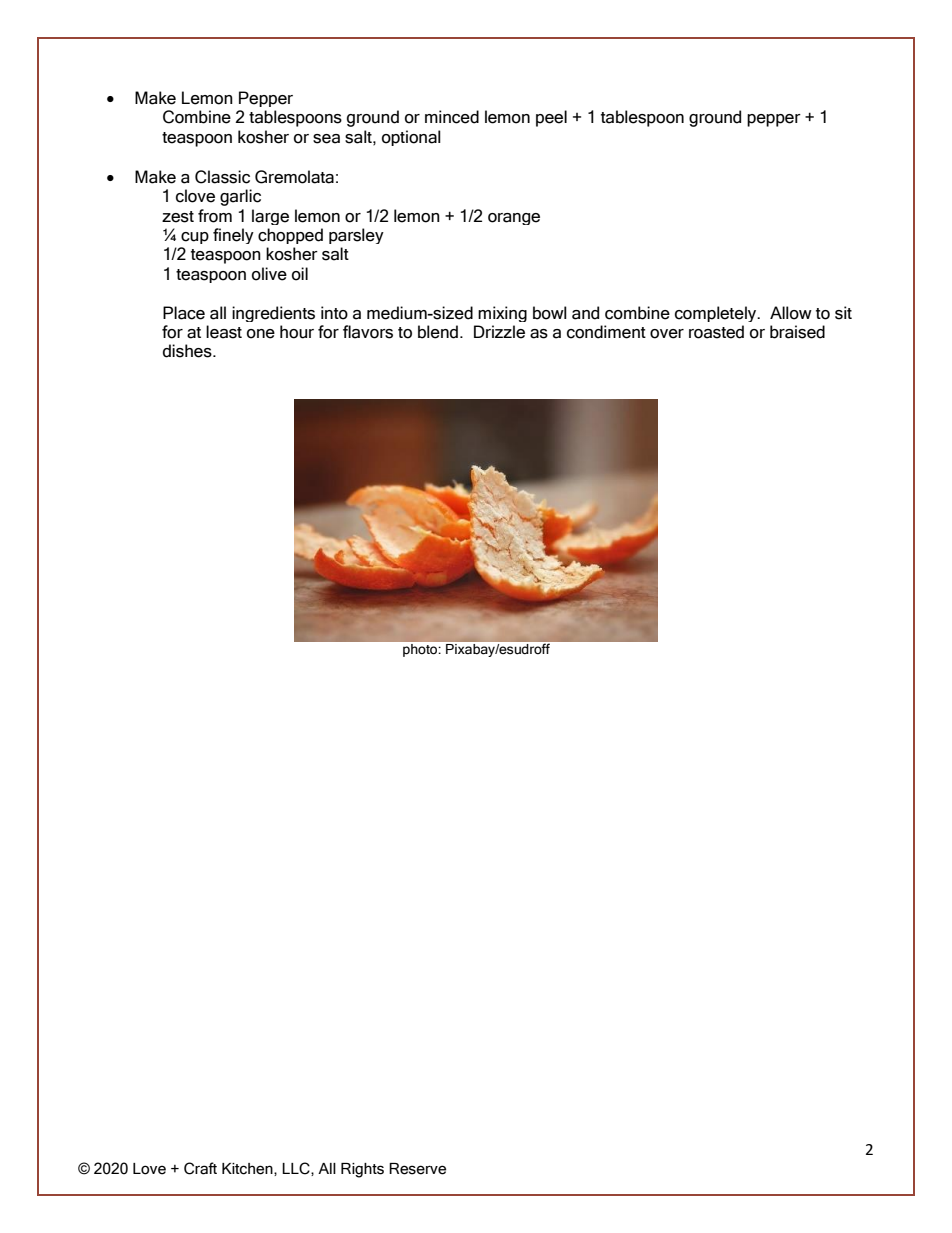 Image resolution: width=952 pixels, height=1233 pixels. What do you see at coordinates (417, 1169) in the screenshot?
I see `Reserve` at bounding box center [417, 1169].
